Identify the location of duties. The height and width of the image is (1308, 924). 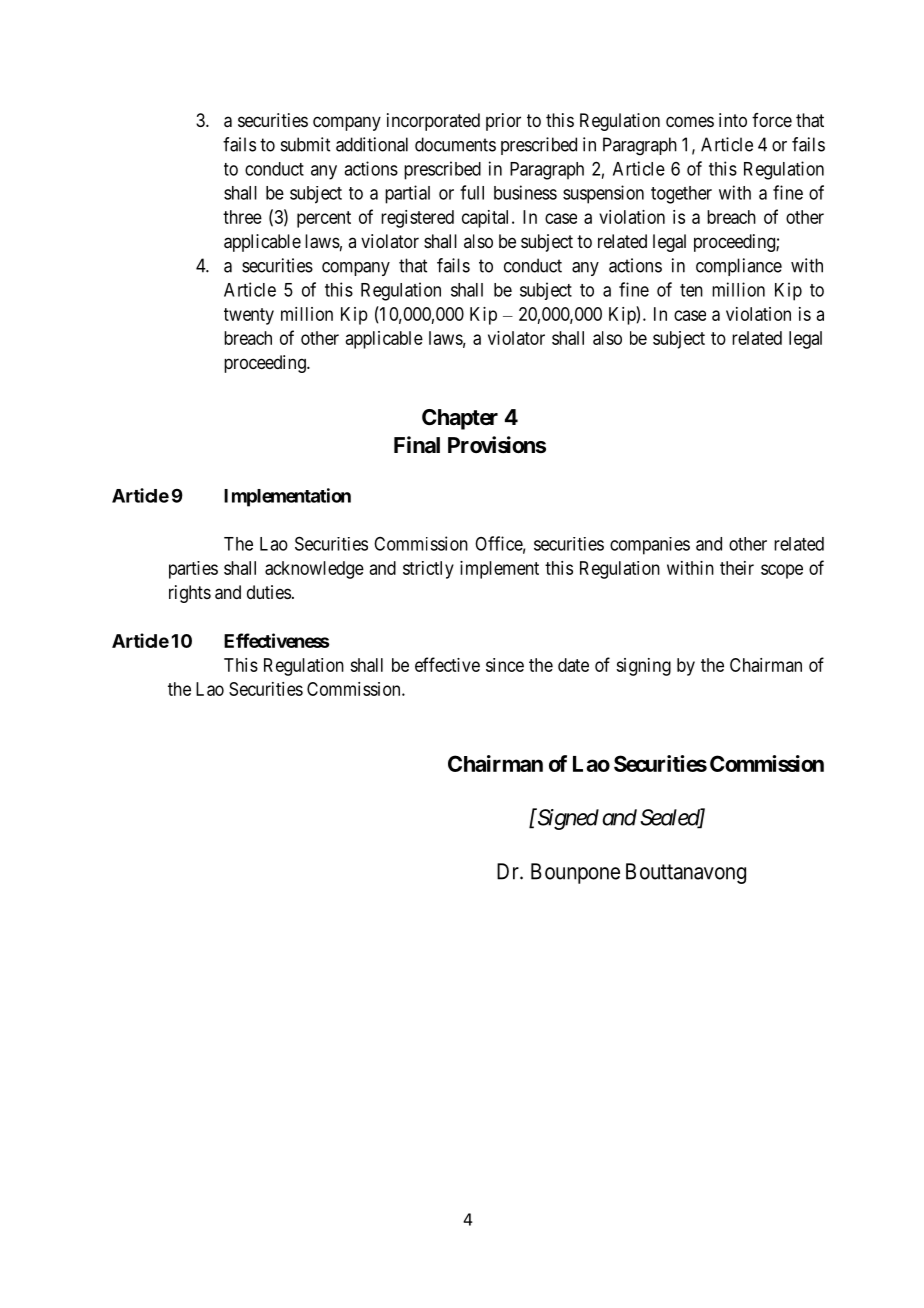
(269, 592).
